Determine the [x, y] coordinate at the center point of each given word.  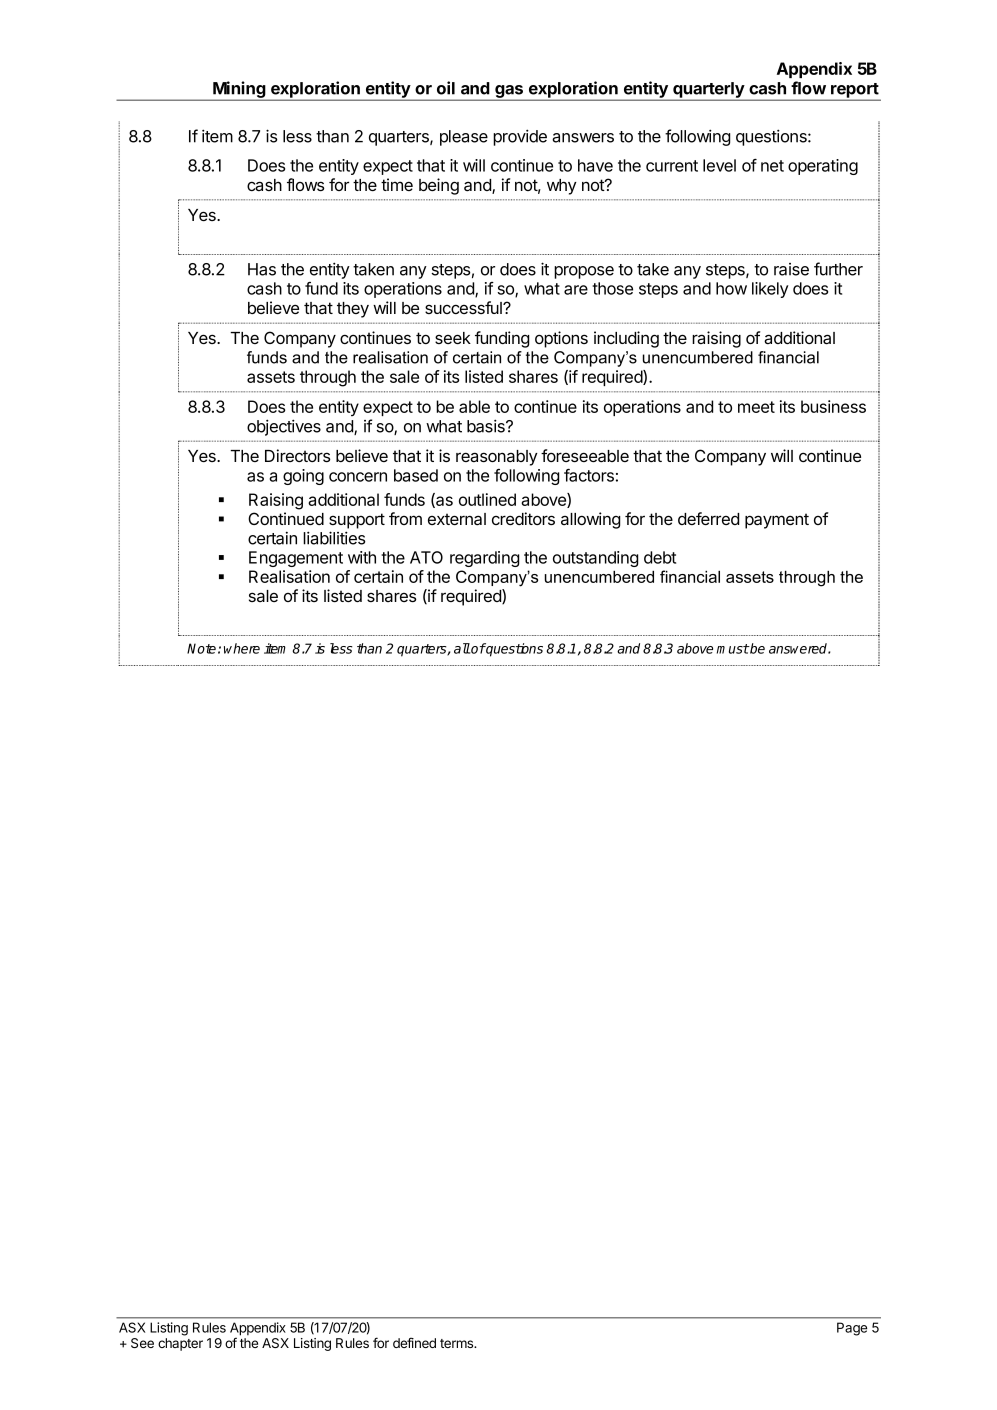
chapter [180, 1344]
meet [756, 407]
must [733, 649]
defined [414, 1342]
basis [487, 426]
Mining [239, 90]
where [242, 648]
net [772, 166]
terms [458, 1343]
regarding [485, 559]
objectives [284, 427]
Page [852, 1329]
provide [520, 137]
